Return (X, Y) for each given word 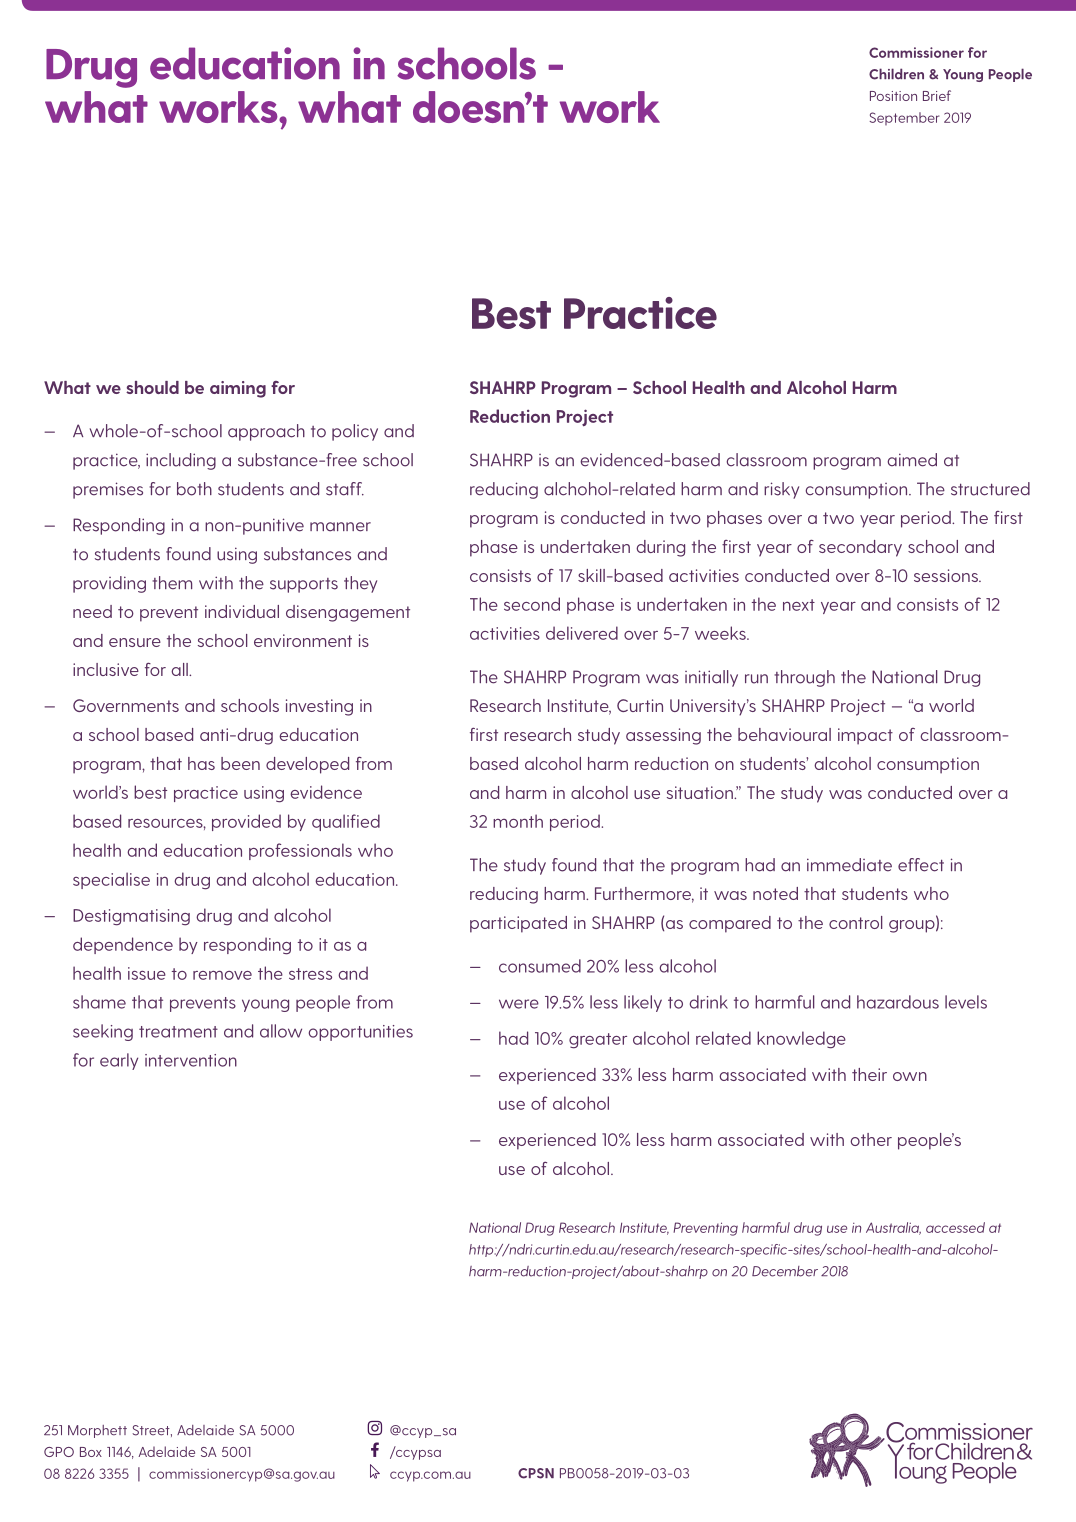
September (904, 118)
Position (893, 96)
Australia (893, 1228)
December (785, 1271)
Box (91, 1452)
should (152, 387)
